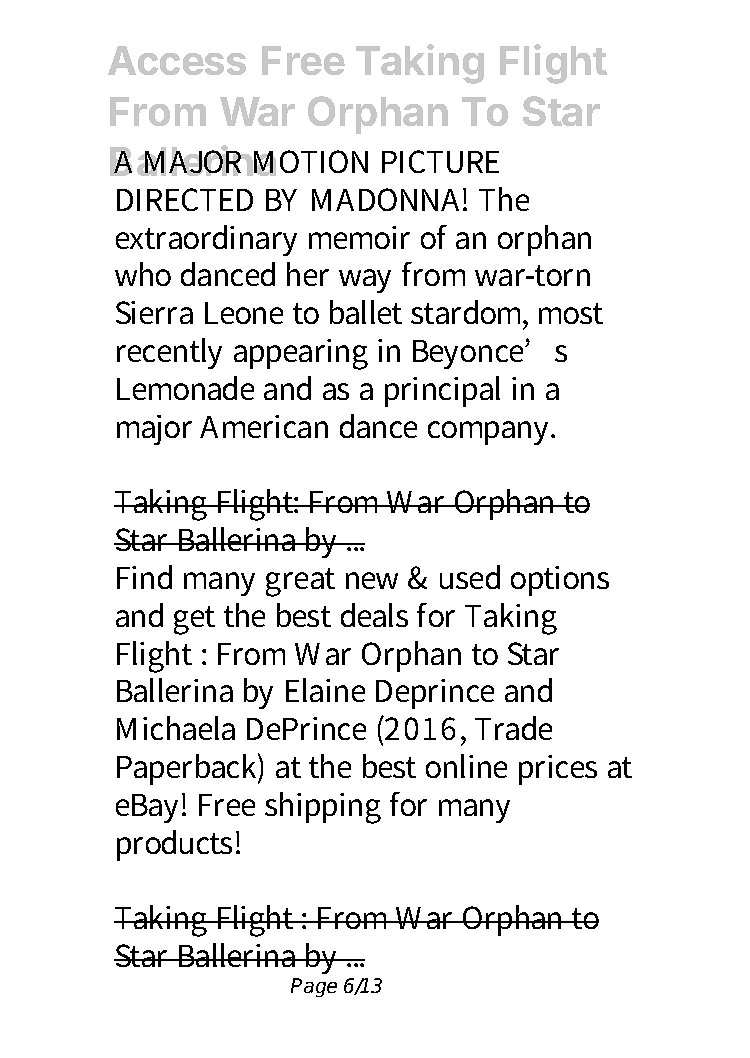  What do you see at coordinates (144, 577) in the image?
I see `Find` at bounding box center [144, 577].
